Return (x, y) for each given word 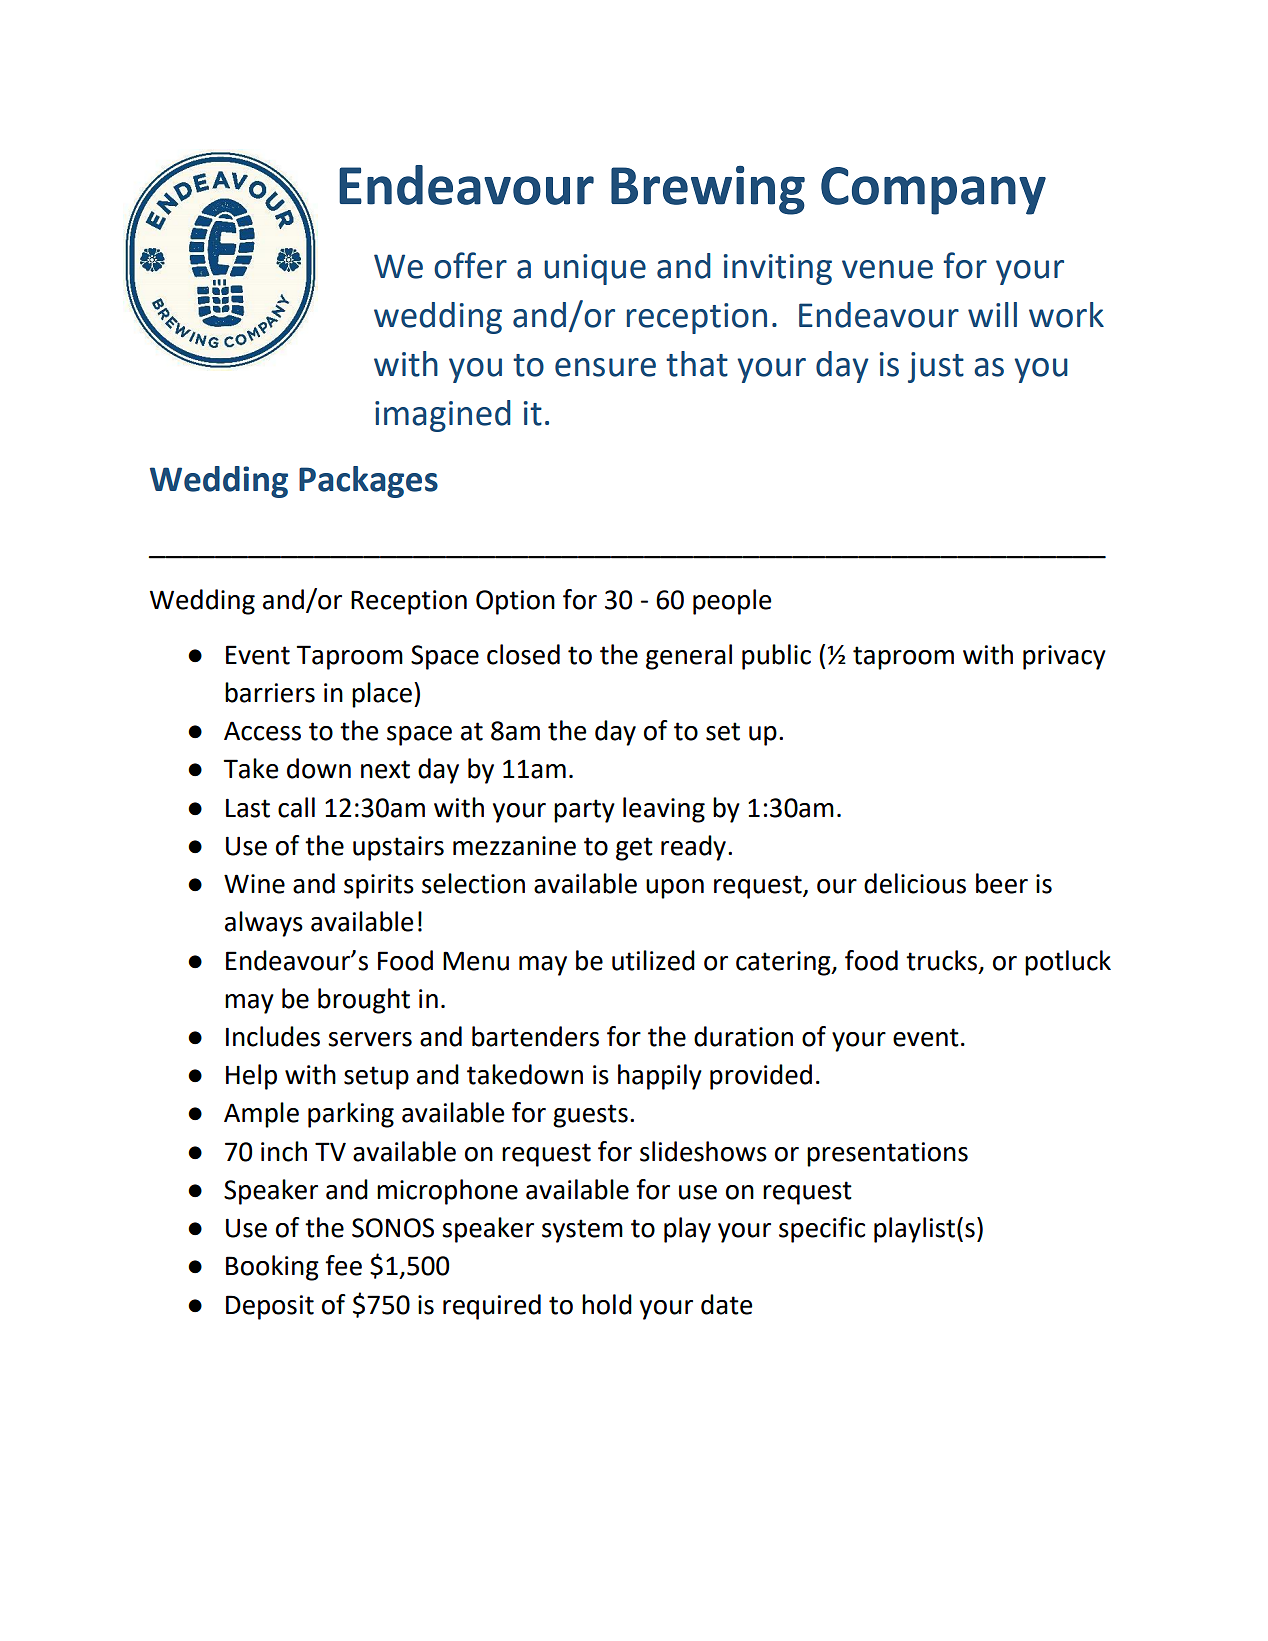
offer (470, 265)
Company (933, 191)
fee (343, 1265)
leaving (664, 810)
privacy (1064, 657)
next (385, 769)
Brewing (708, 190)
